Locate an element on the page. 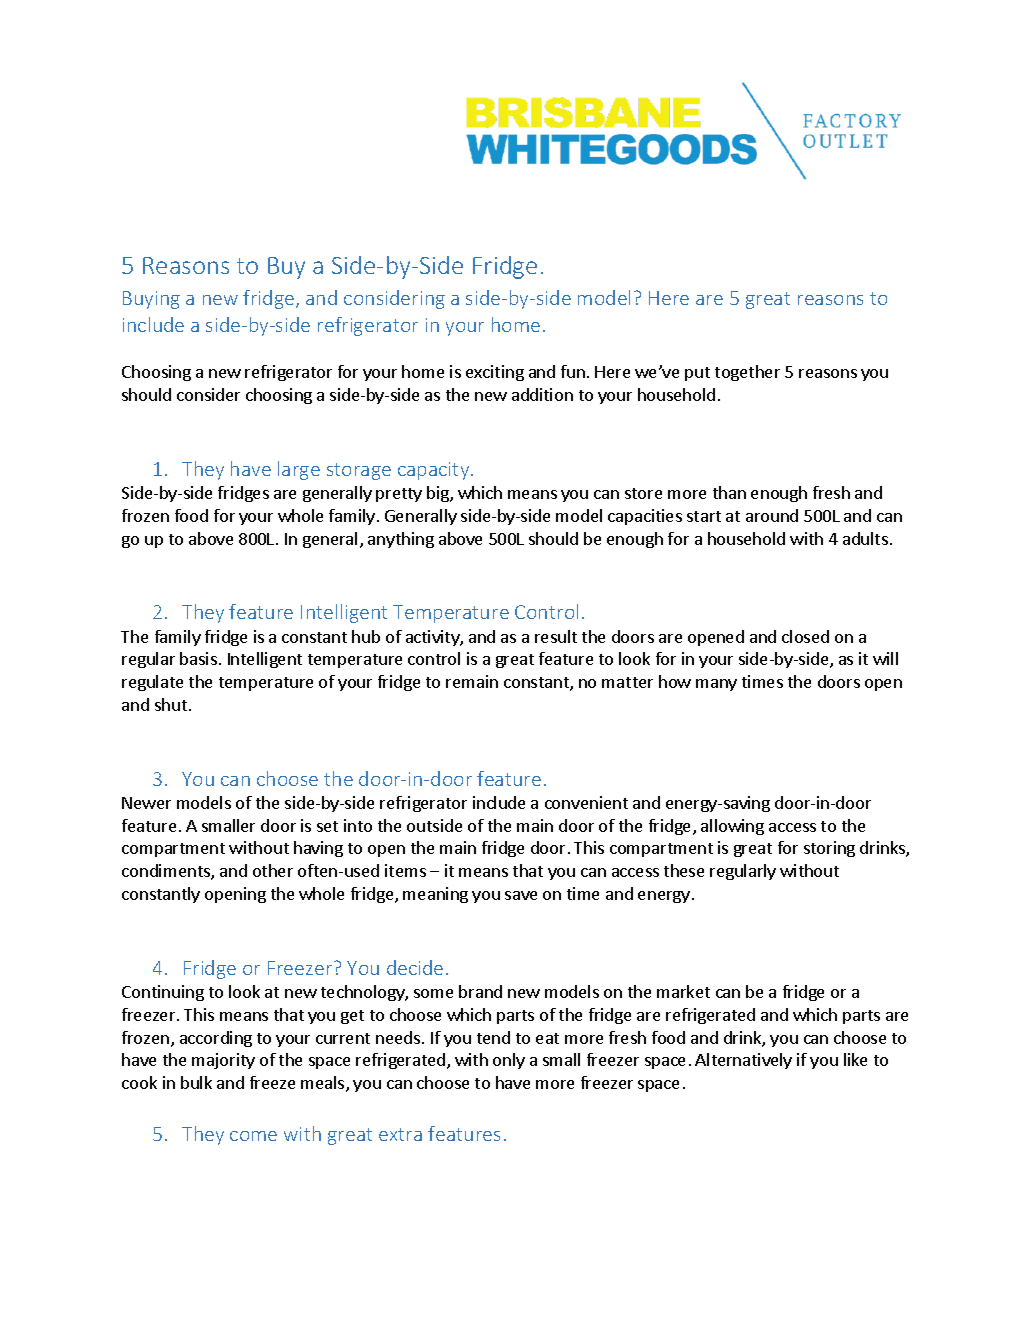 This document has height=1338, width=1034. save is located at coordinates (521, 895).
